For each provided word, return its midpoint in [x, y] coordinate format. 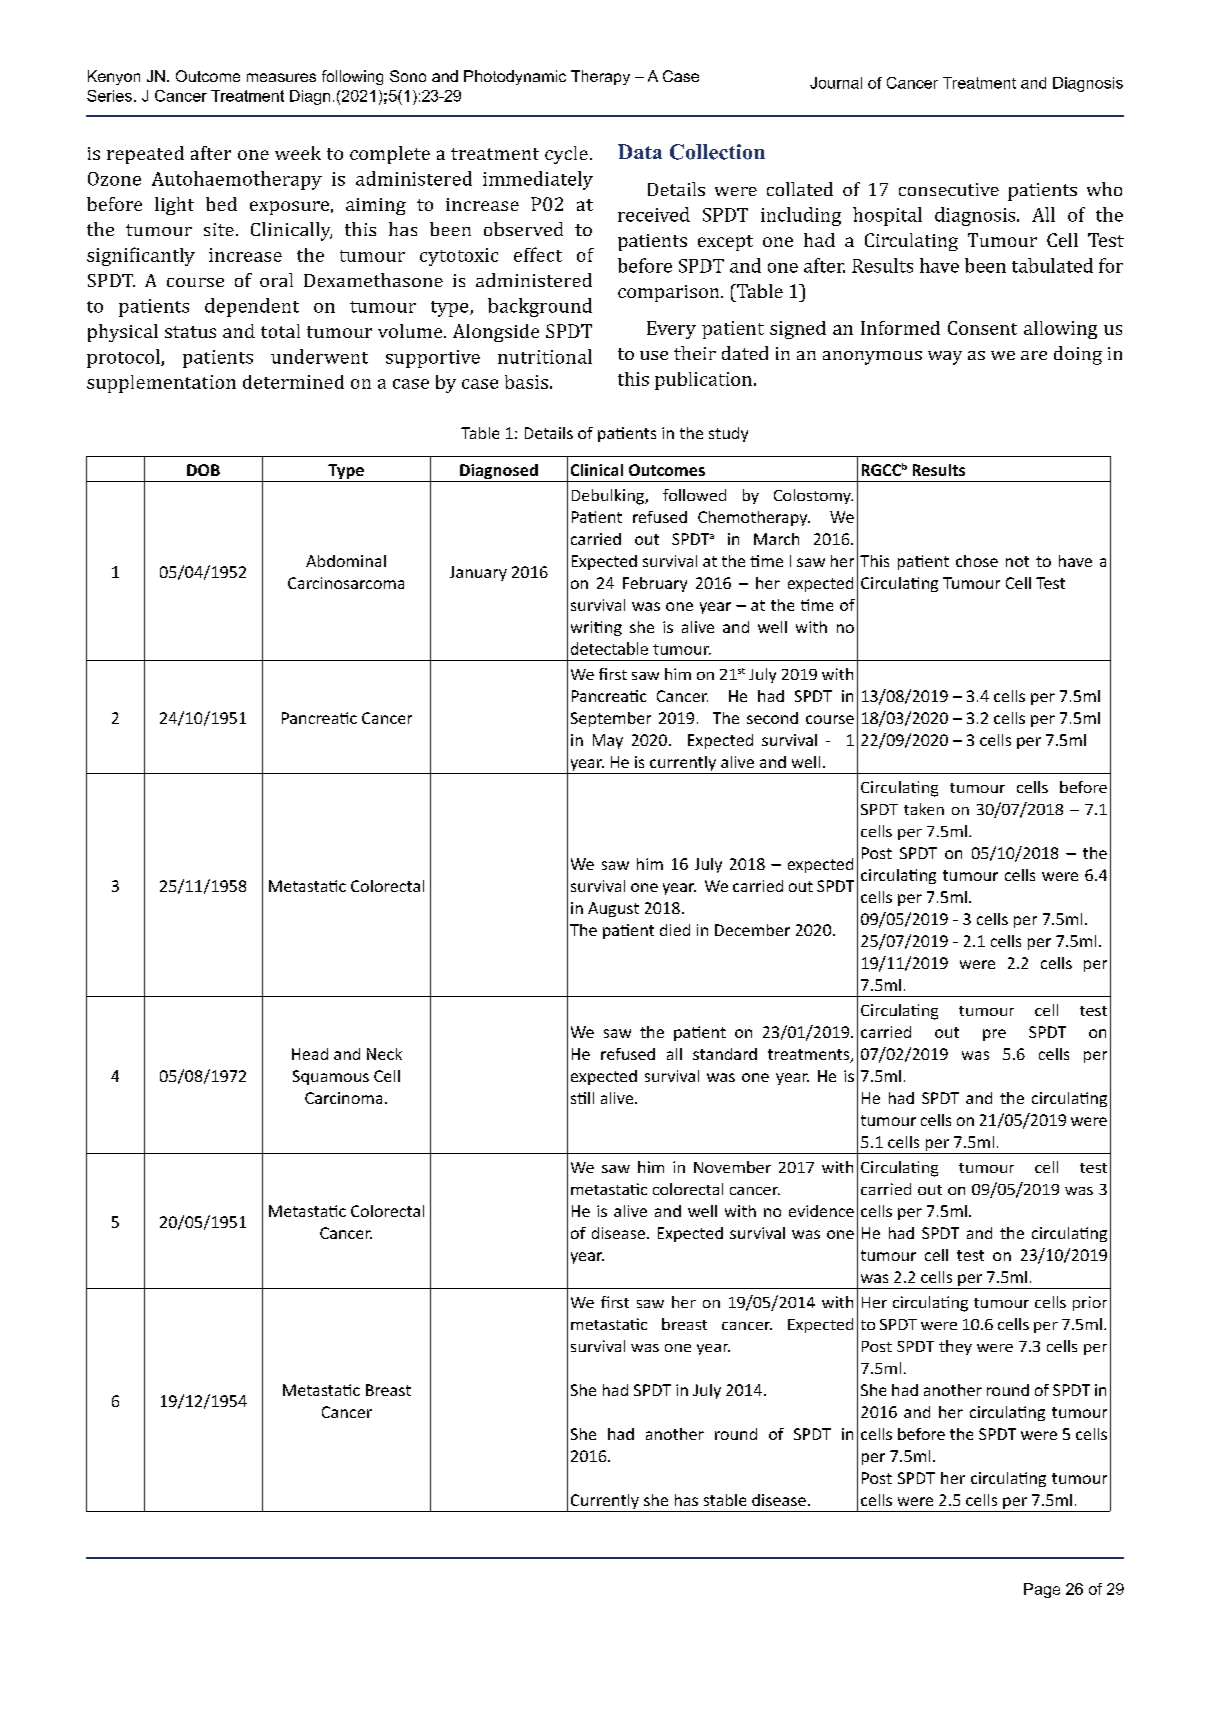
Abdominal [346, 561]
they [955, 1347]
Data [640, 151]
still [582, 1098]
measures [281, 77]
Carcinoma [343, 1098]
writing [596, 628]
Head [310, 1054]
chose [977, 561]
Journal [836, 83]
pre [994, 1035]
